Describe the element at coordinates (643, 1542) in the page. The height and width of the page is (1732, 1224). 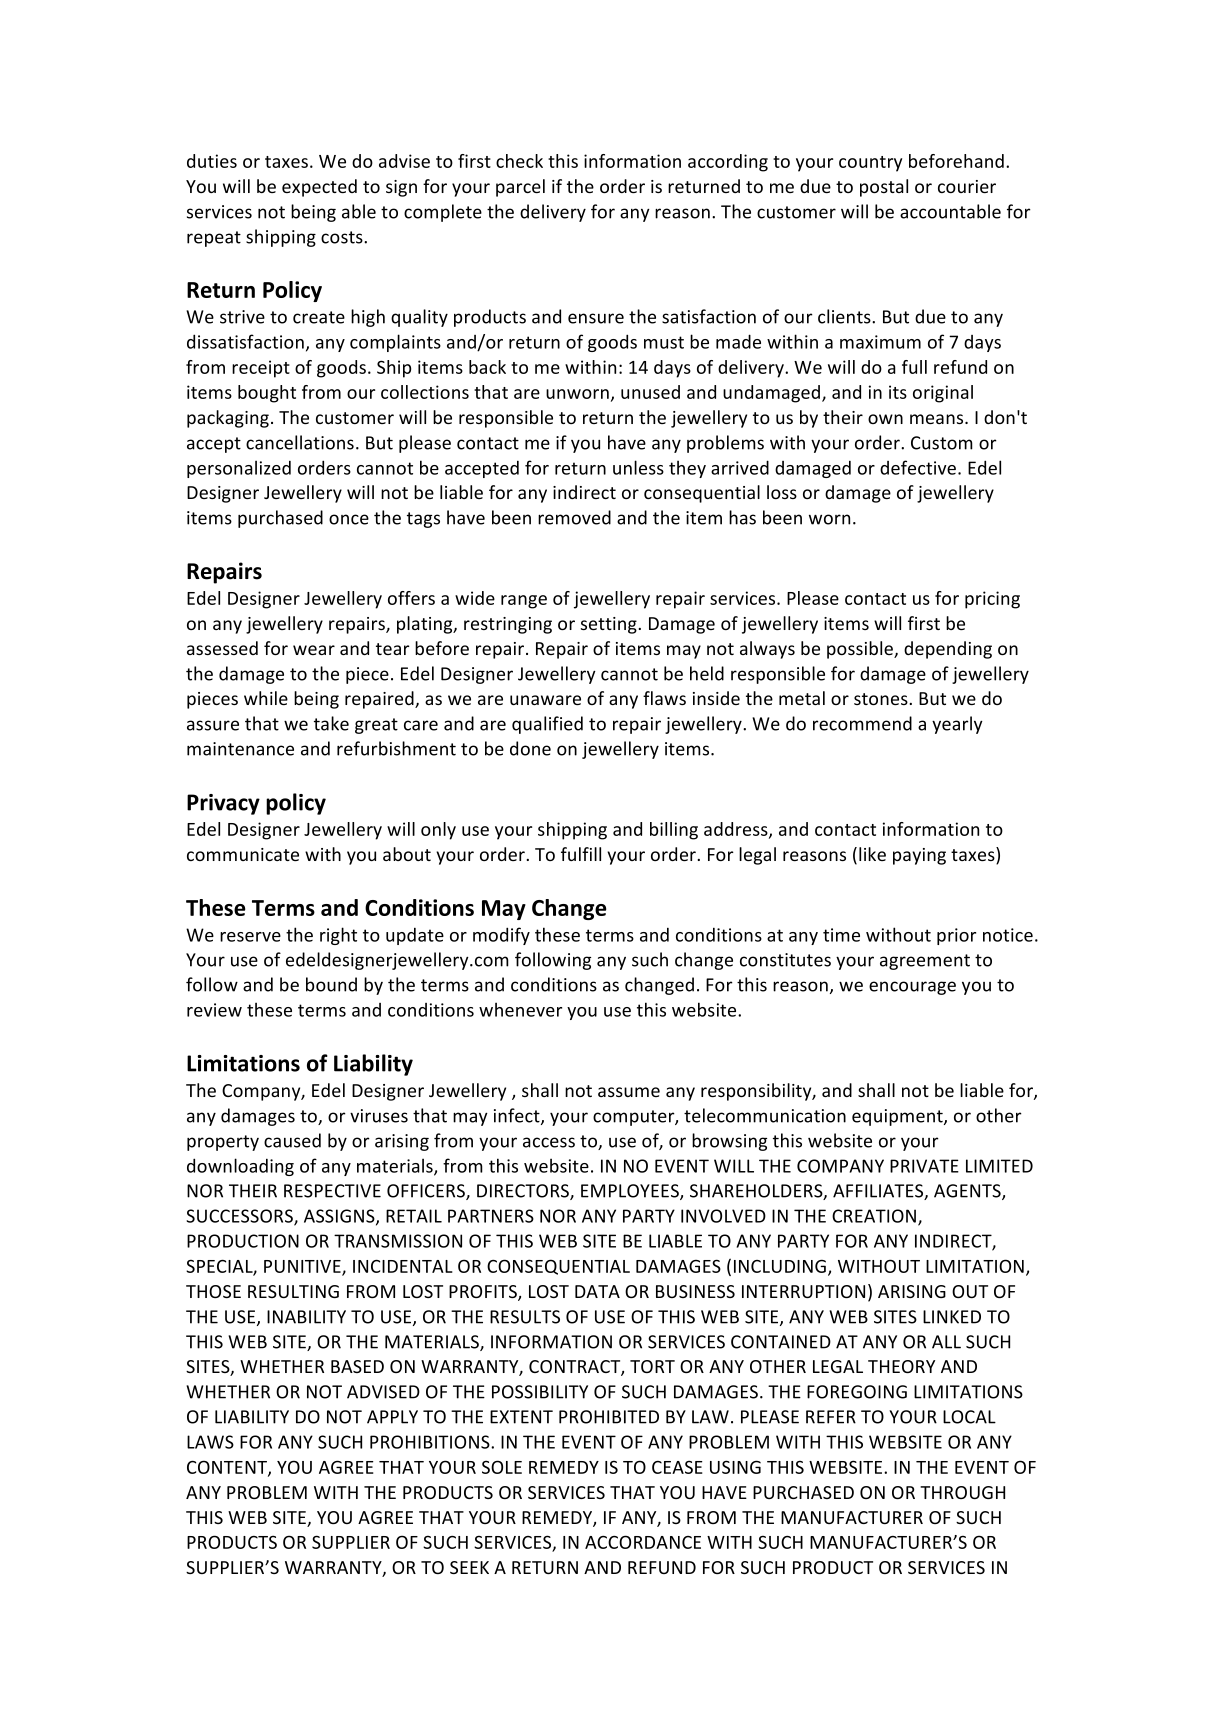
I see `ACCORDANCE` at that location.
